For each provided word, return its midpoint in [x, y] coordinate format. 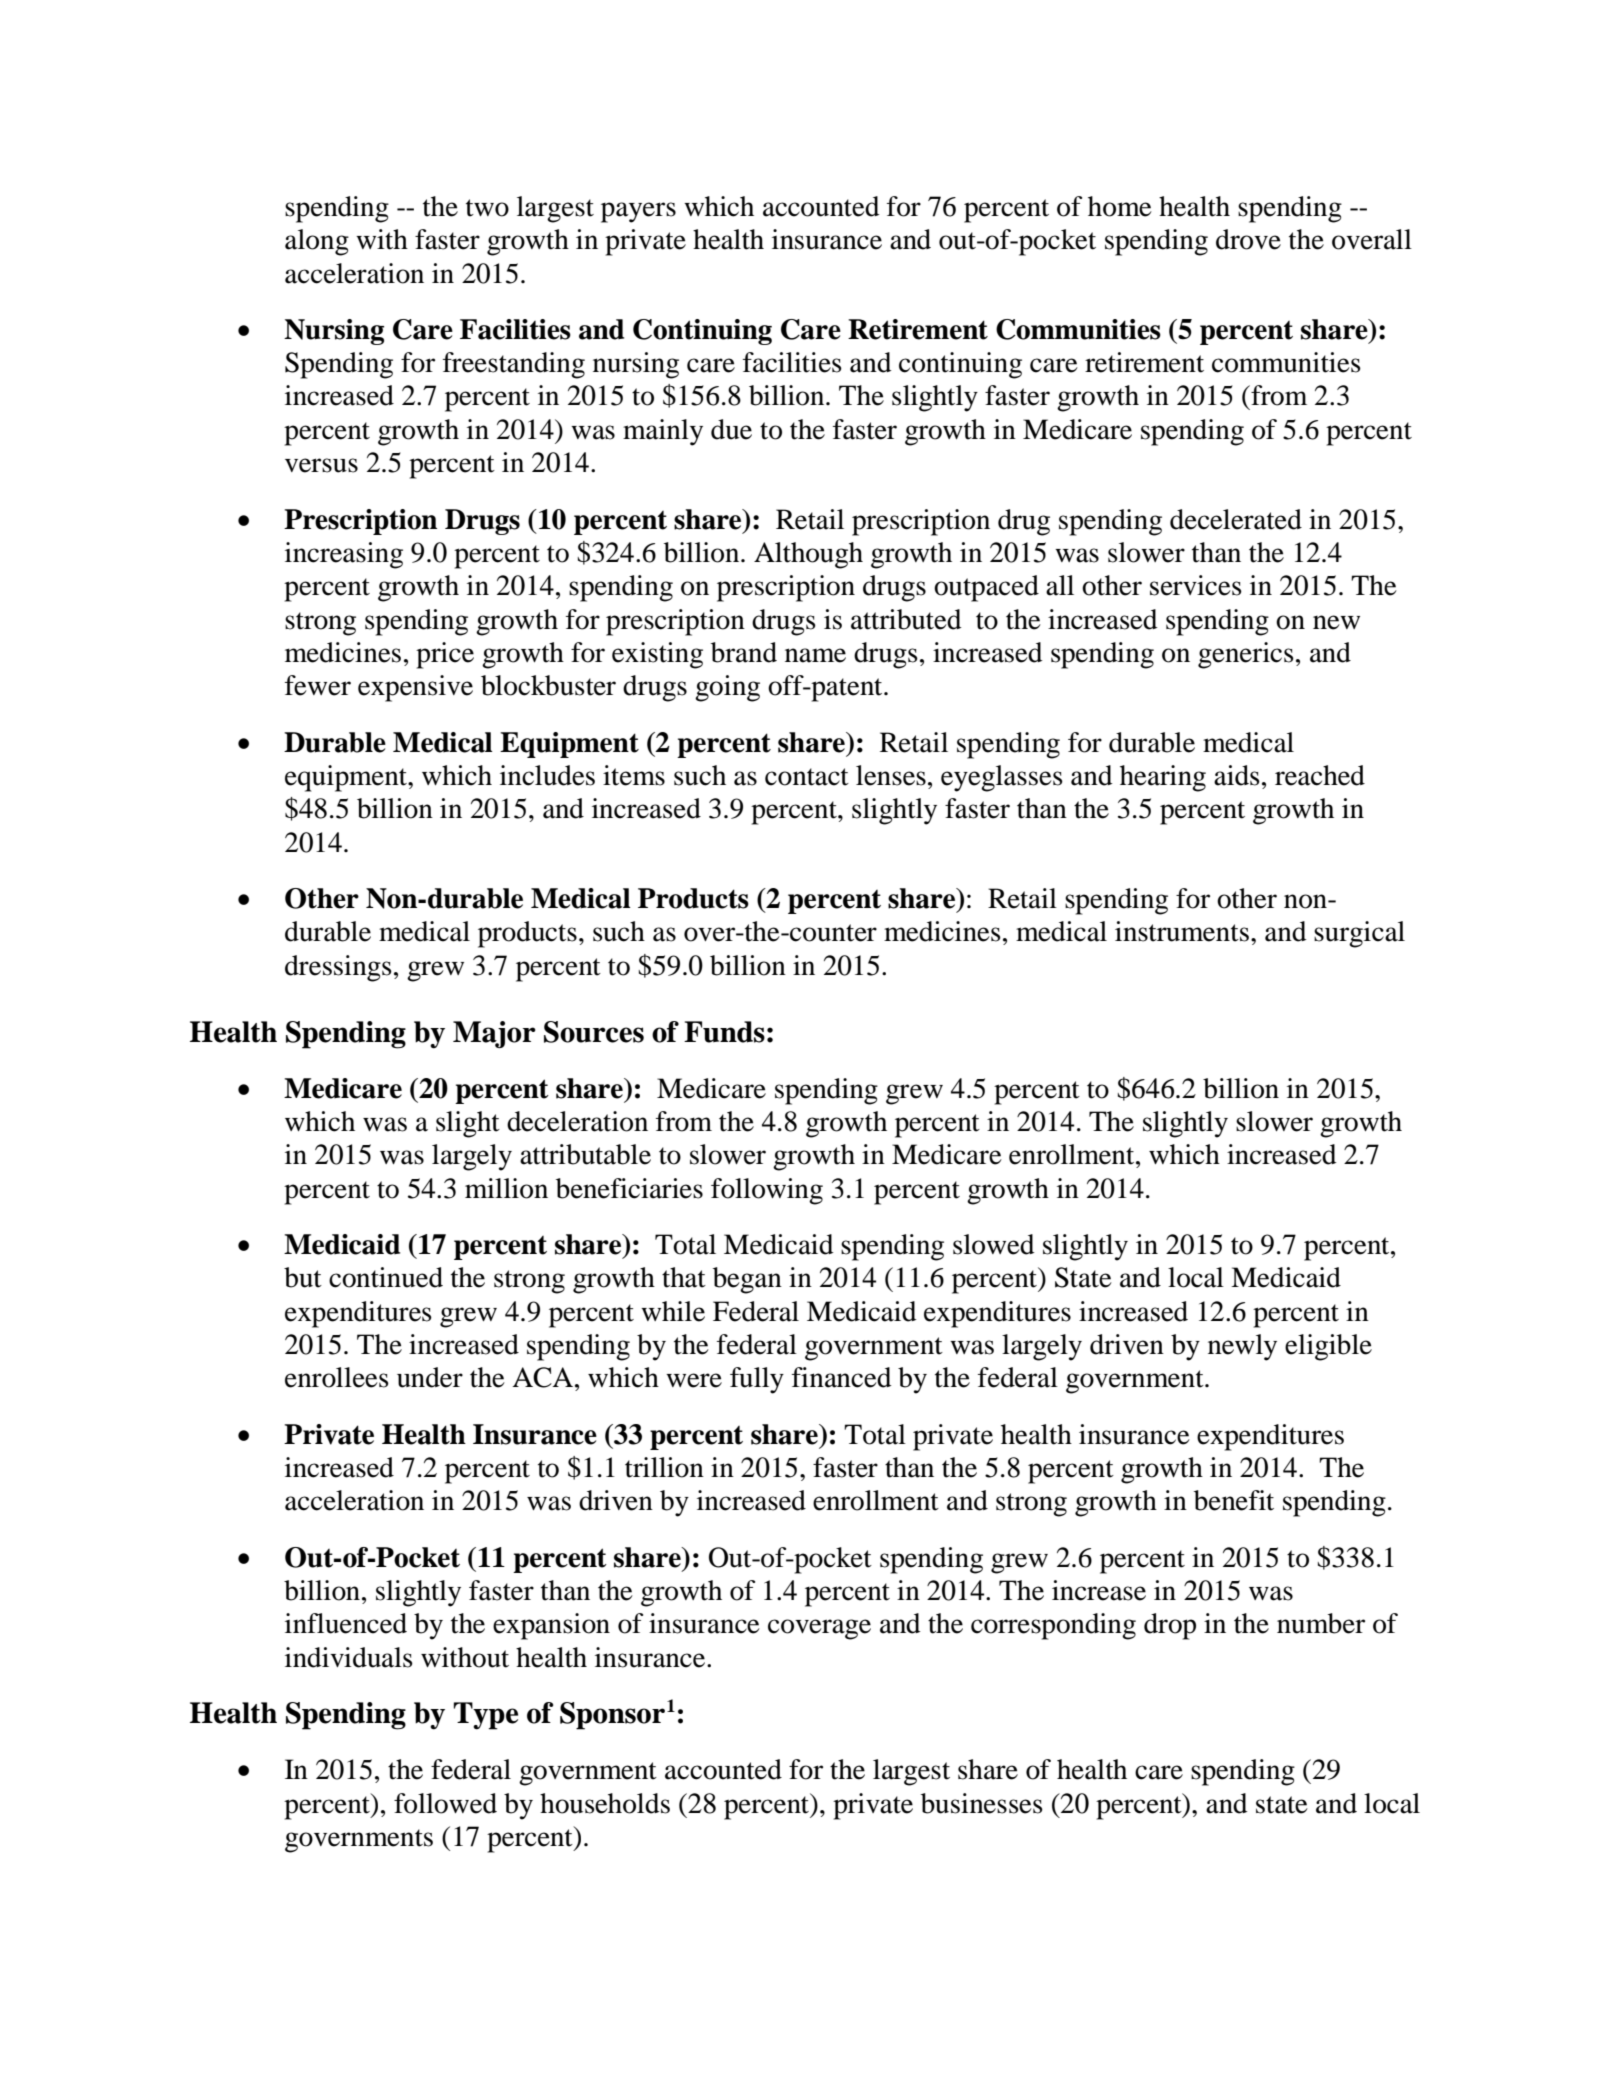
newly [1242, 1347]
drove [1248, 239]
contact [807, 777]
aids [1237, 775]
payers [638, 212]
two [487, 208]
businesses [982, 1803]
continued [386, 1277]
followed [445, 1803]
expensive [415, 688]
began [747, 1280]
